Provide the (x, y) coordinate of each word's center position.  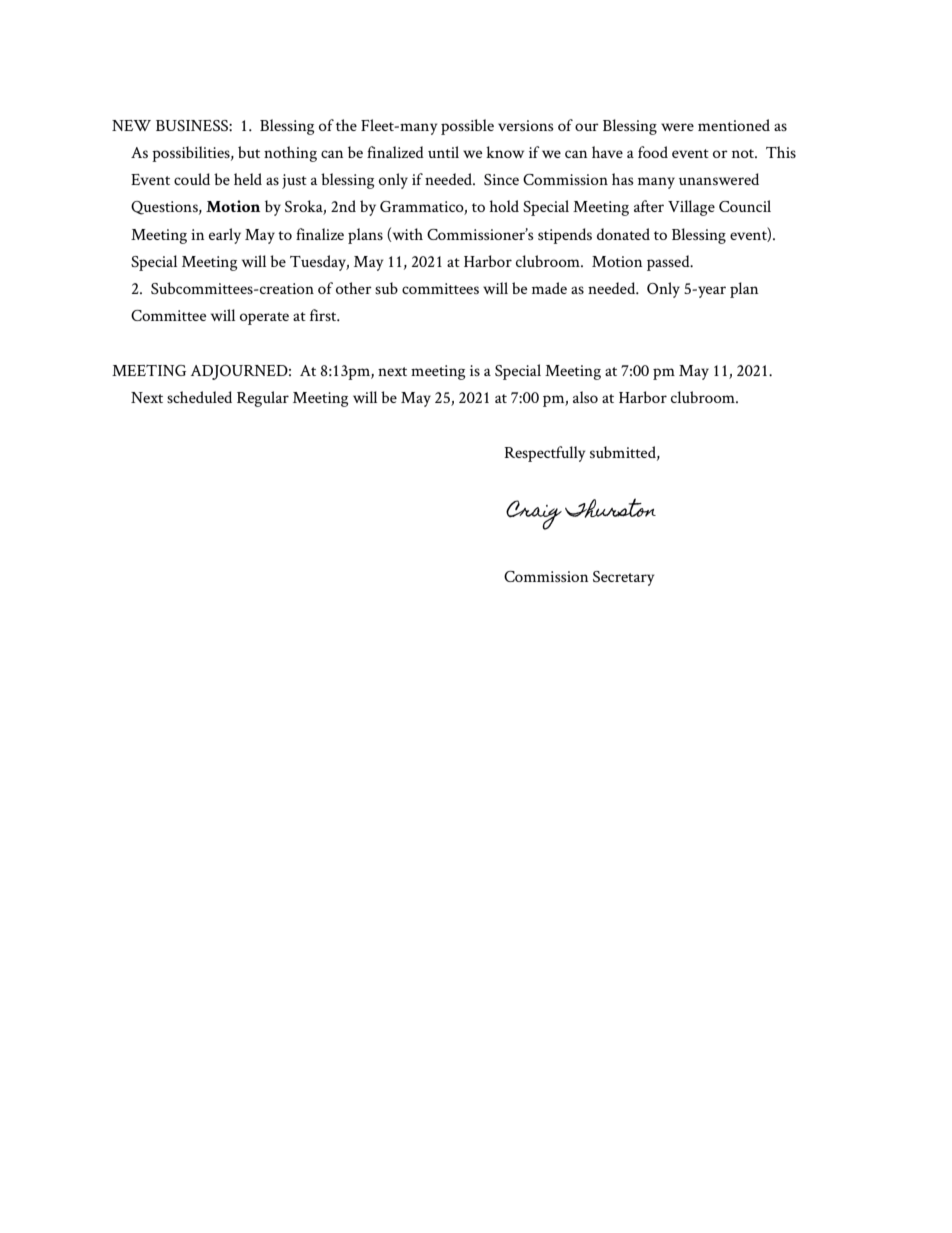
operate (264, 318)
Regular (263, 399)
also (585, 397)
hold (504, 206)
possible (467, 127)
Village (691, 208)
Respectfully (545, 454)
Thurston (610, 508)
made (549, 288)
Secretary (624, 578)
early (225, 236)
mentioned (734, 125)
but (249, 152)
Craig (534, 515)
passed (669, 263)
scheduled (199, 397)
